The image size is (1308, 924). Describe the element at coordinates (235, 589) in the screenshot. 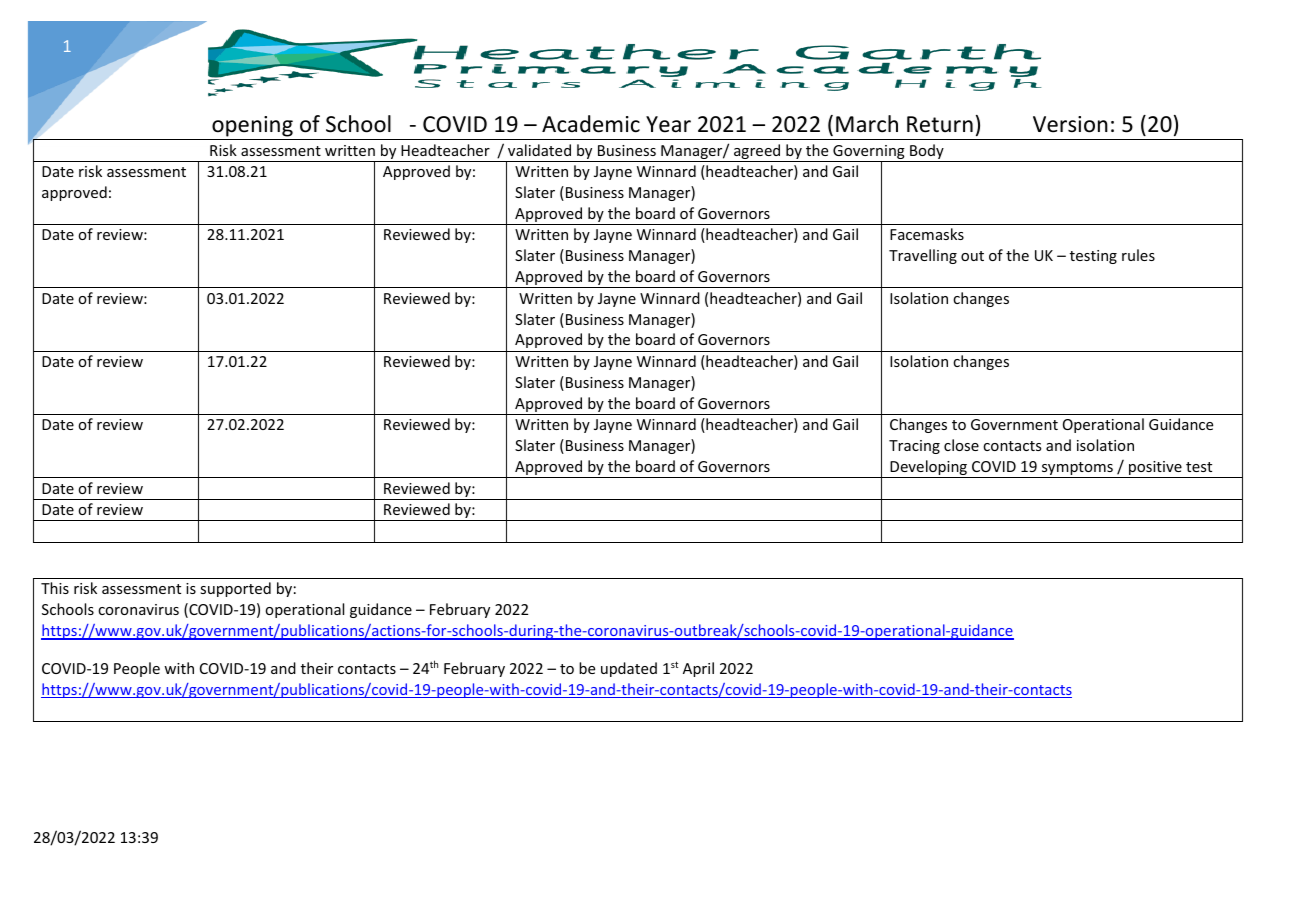

I see `supported` at that location.
